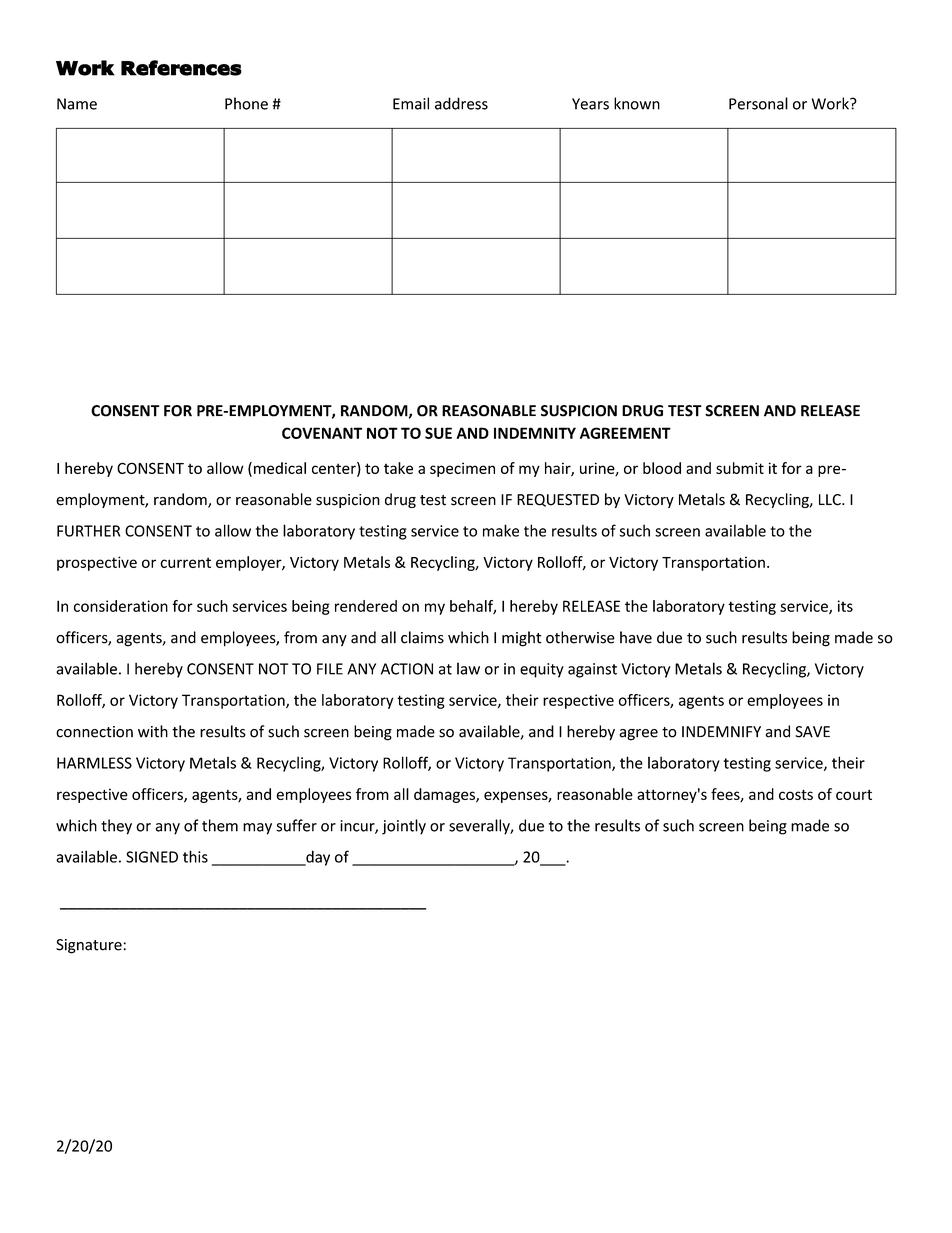  Describe the element at coordinates (153, 731) in the screenshot. I see `with` at that location.
